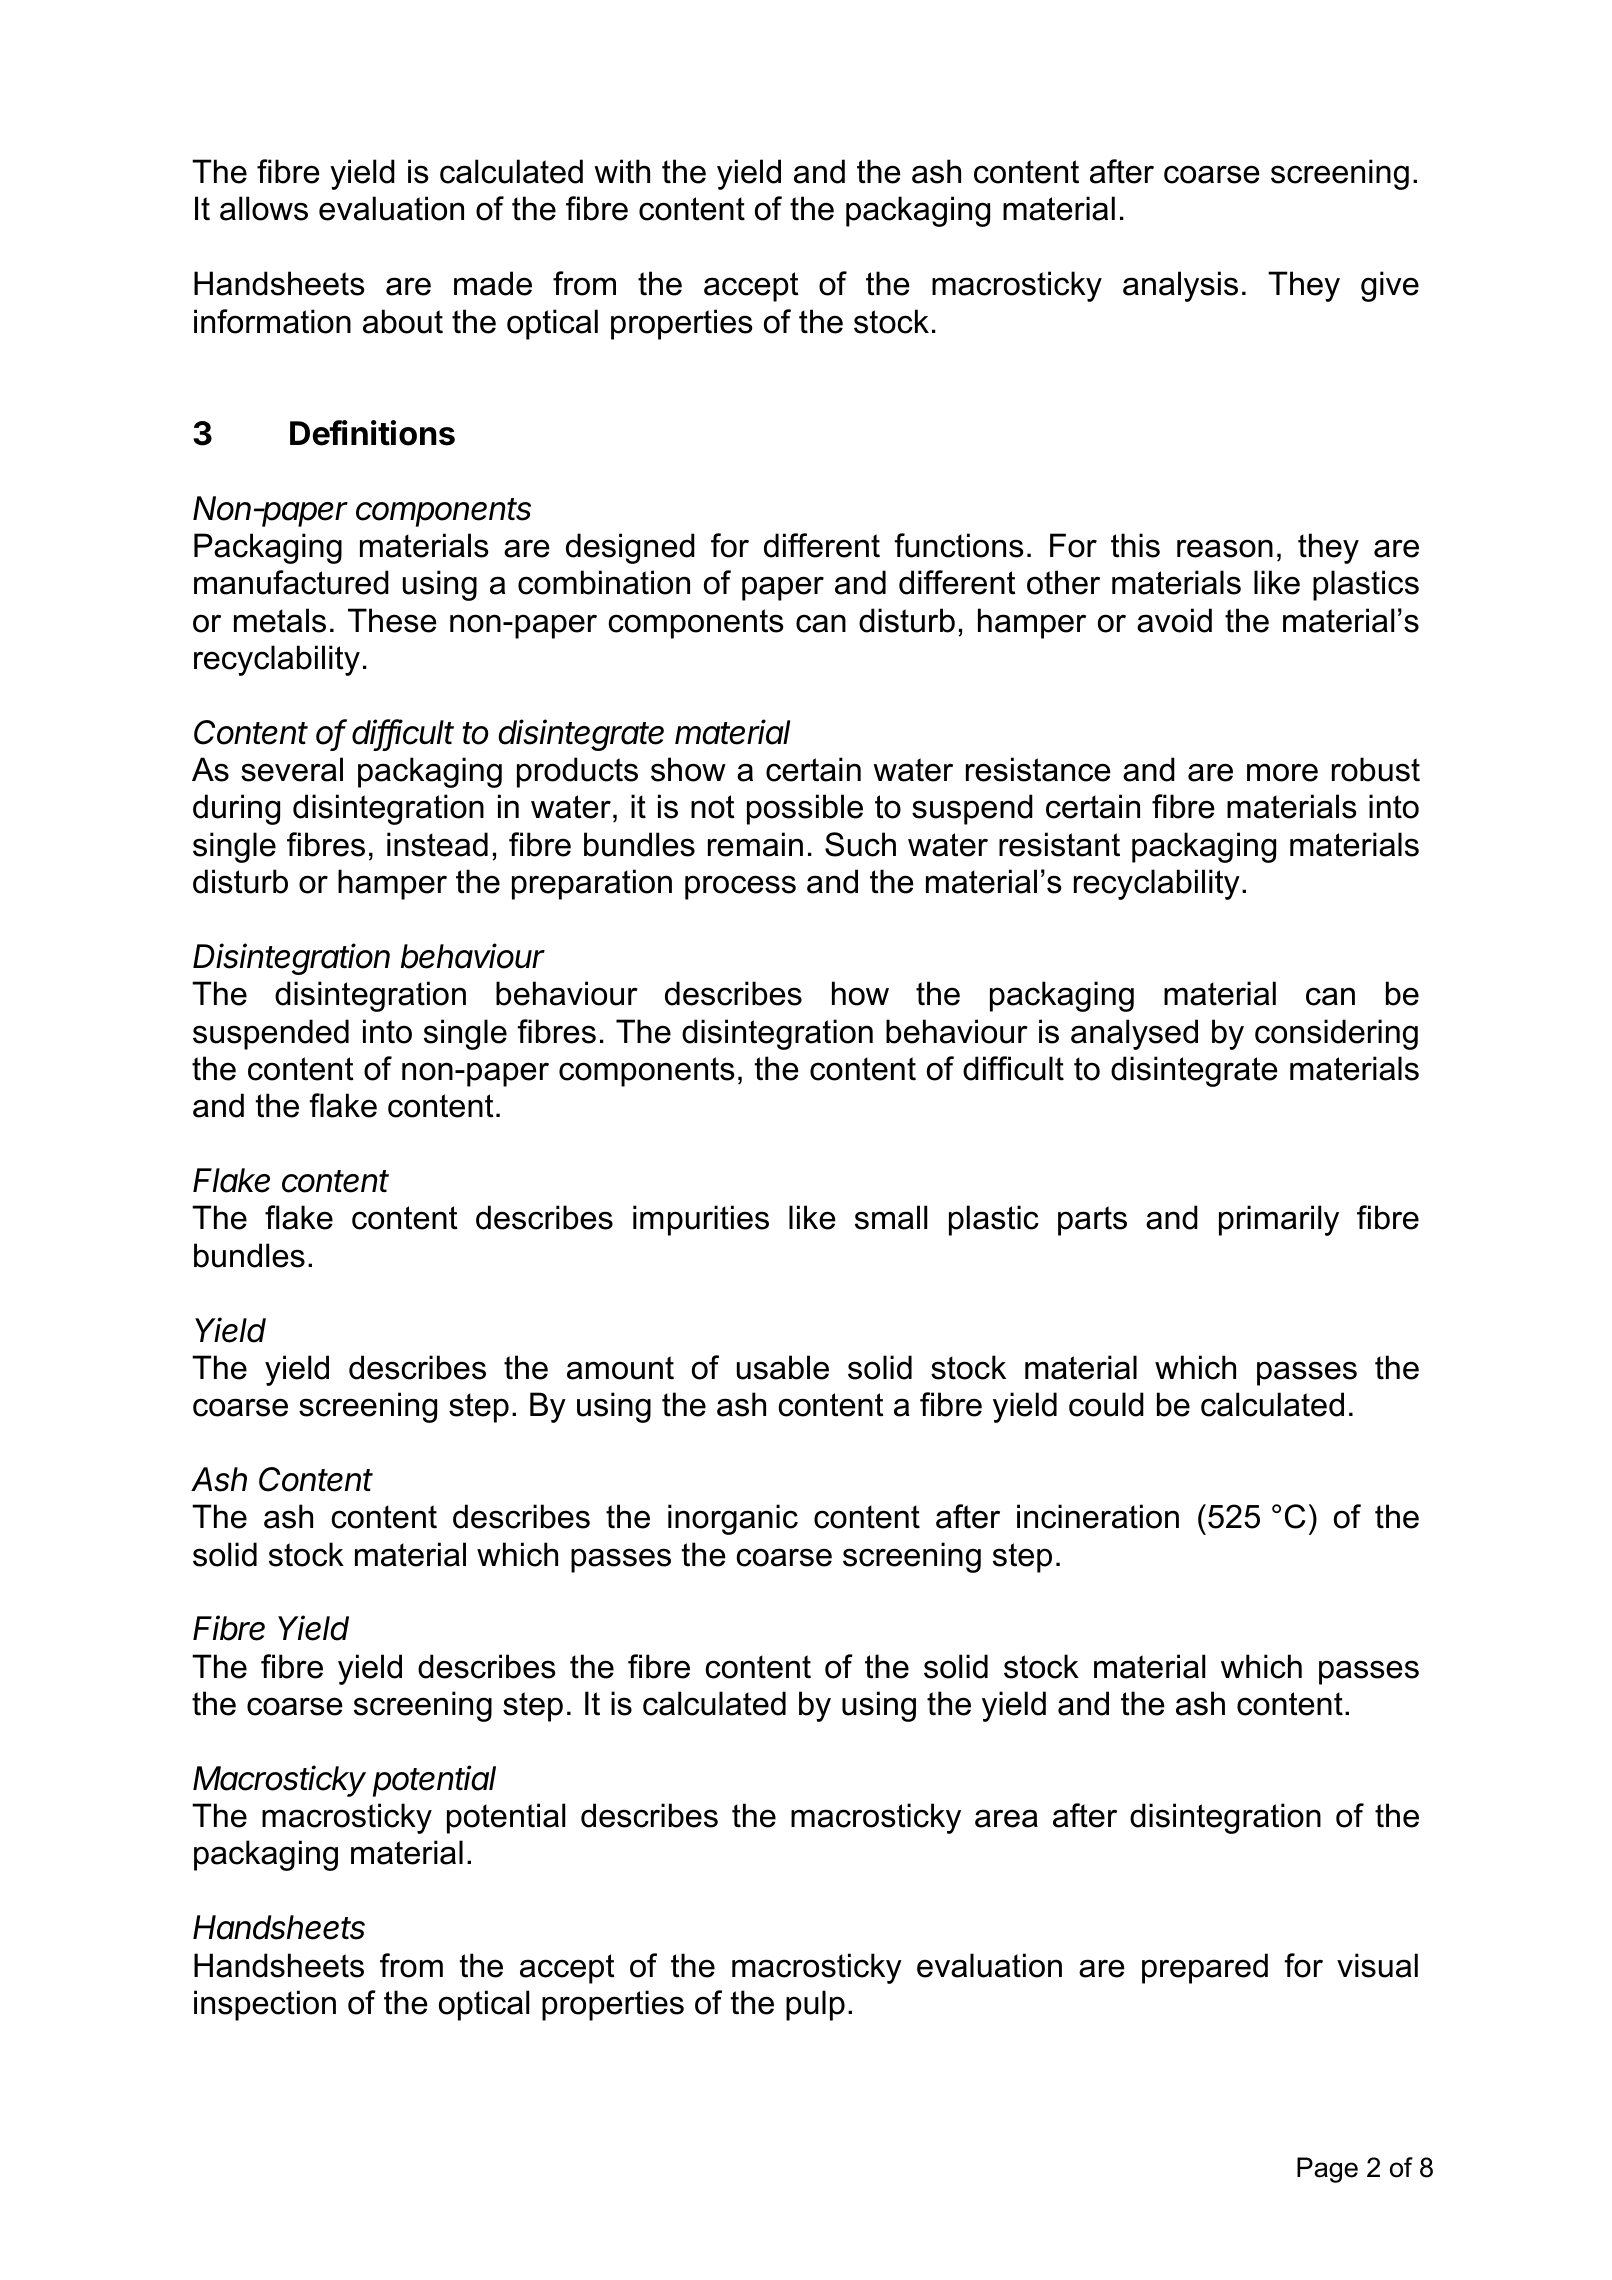 This page has height=2280, width=1612. I want to click on about, so click(403, 321).
